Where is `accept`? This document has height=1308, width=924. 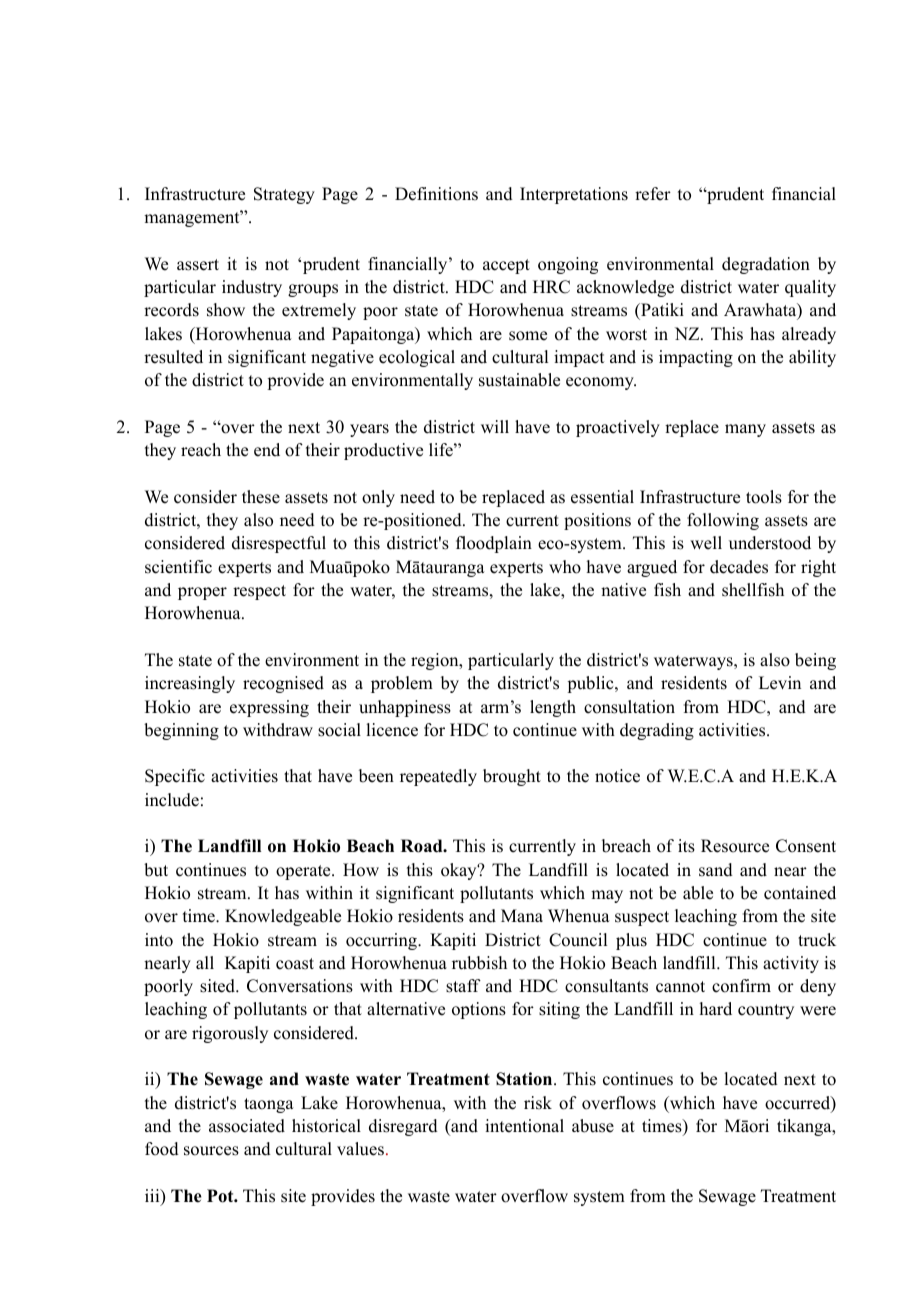
accept is located at coordinates (506, 266).
